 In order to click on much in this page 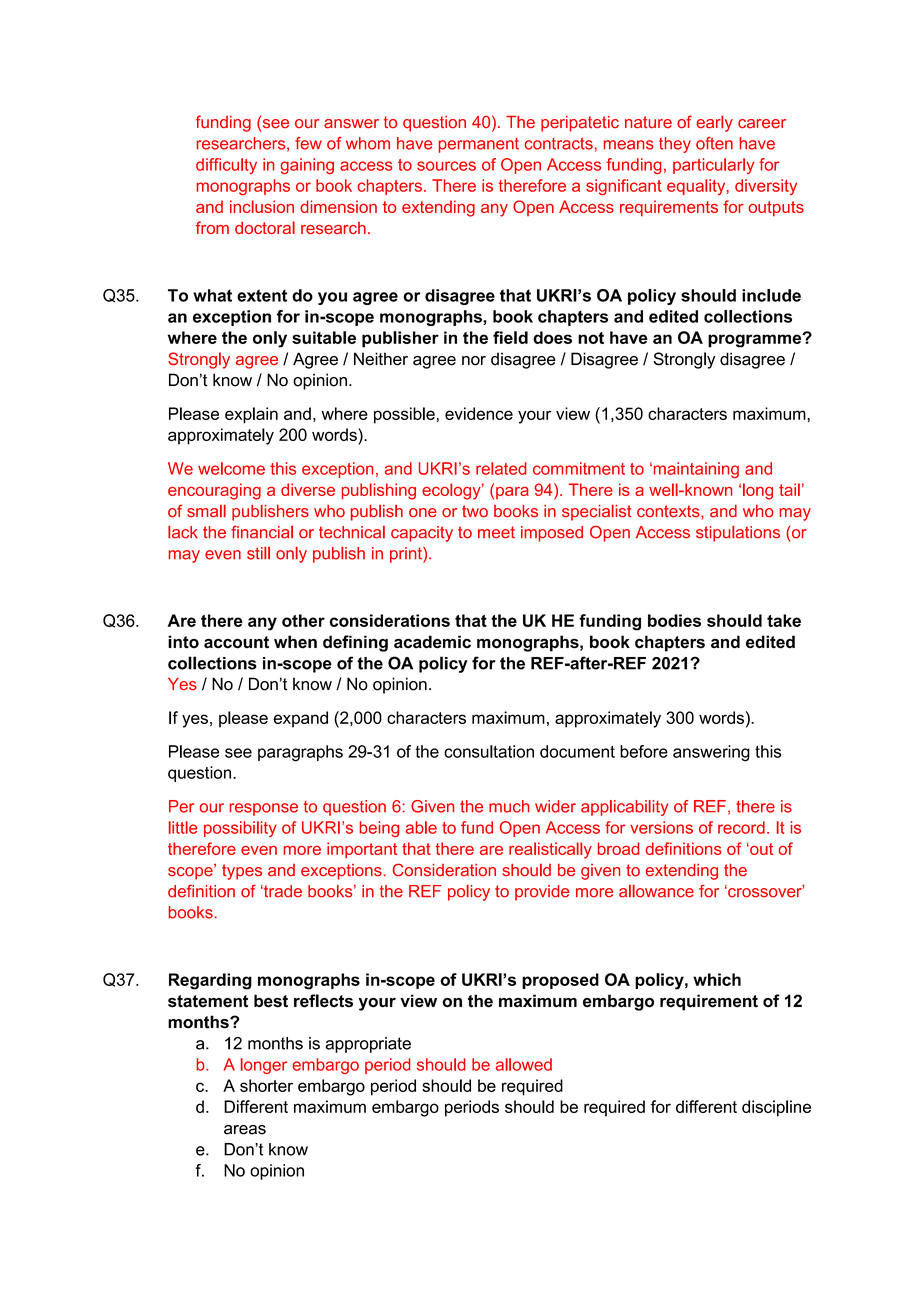, I will do `click(509, 806)`.
